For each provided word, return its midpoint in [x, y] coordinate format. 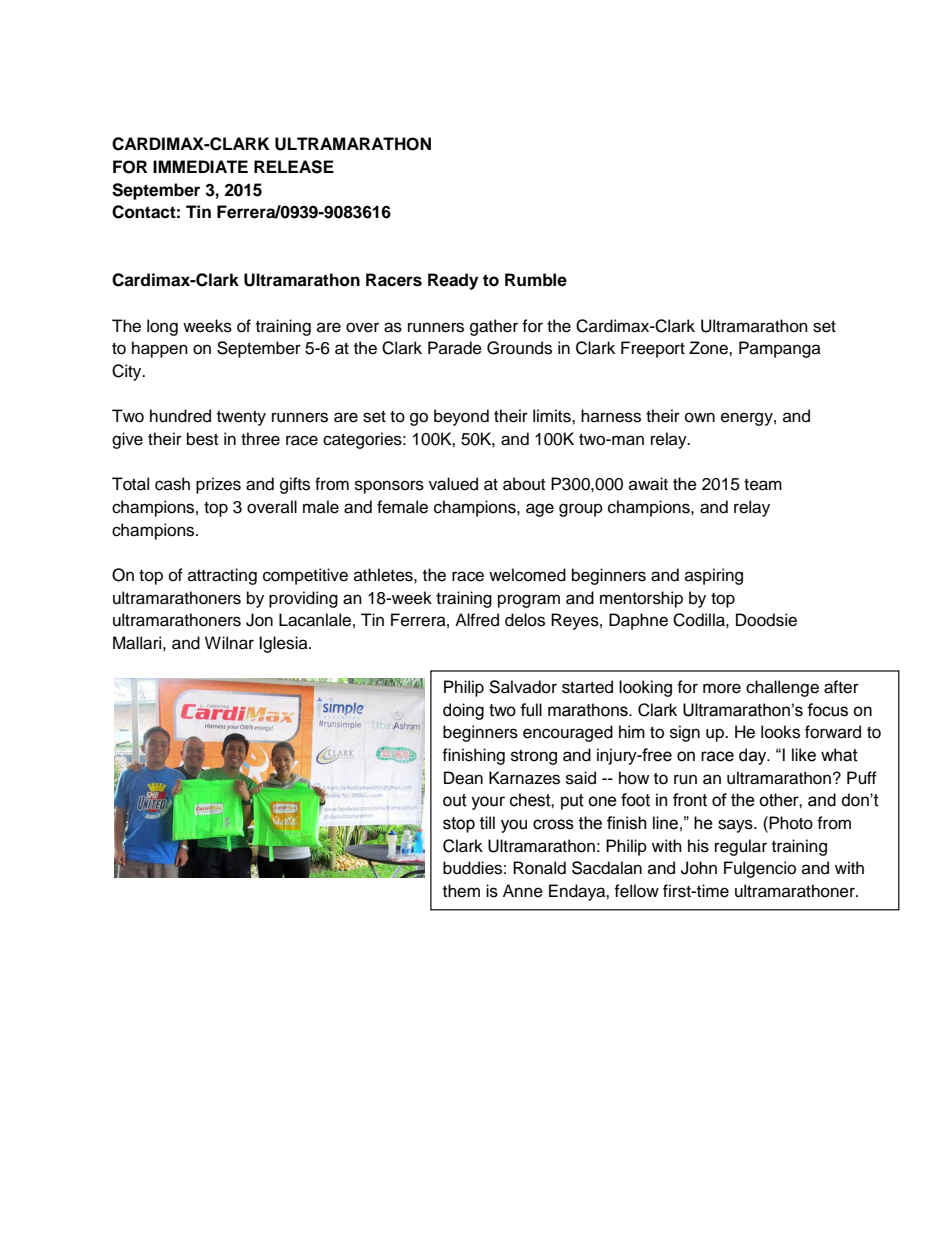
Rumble [536, 280]
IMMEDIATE [200, 166]
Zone [709, 348]
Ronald [539, 868]
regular [741, 847]
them [461, 891]
